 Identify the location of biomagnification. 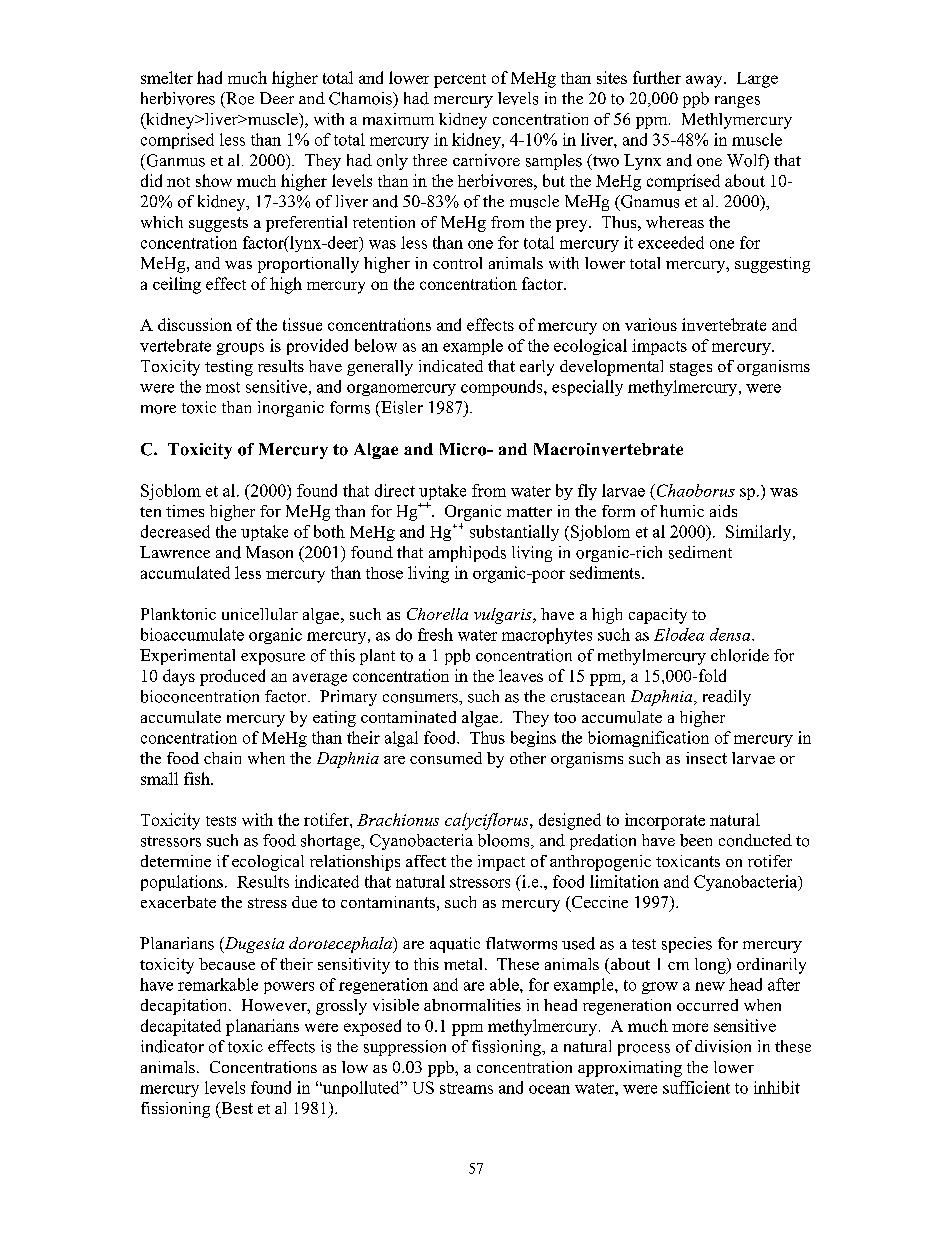
(648, 739).
